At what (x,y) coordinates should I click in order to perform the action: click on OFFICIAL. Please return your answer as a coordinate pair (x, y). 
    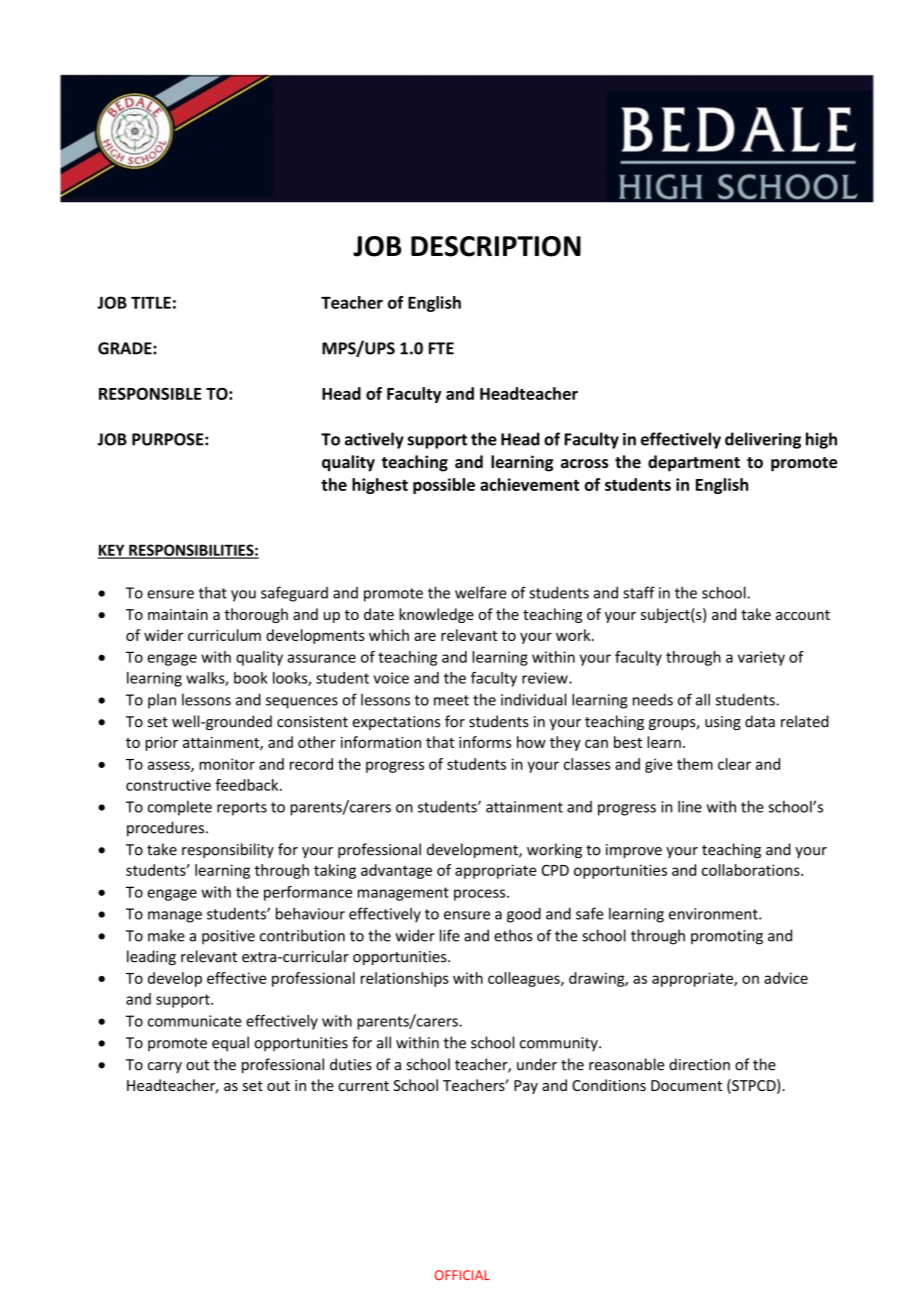
    Looking at the image, I should click on (462, 1275).
